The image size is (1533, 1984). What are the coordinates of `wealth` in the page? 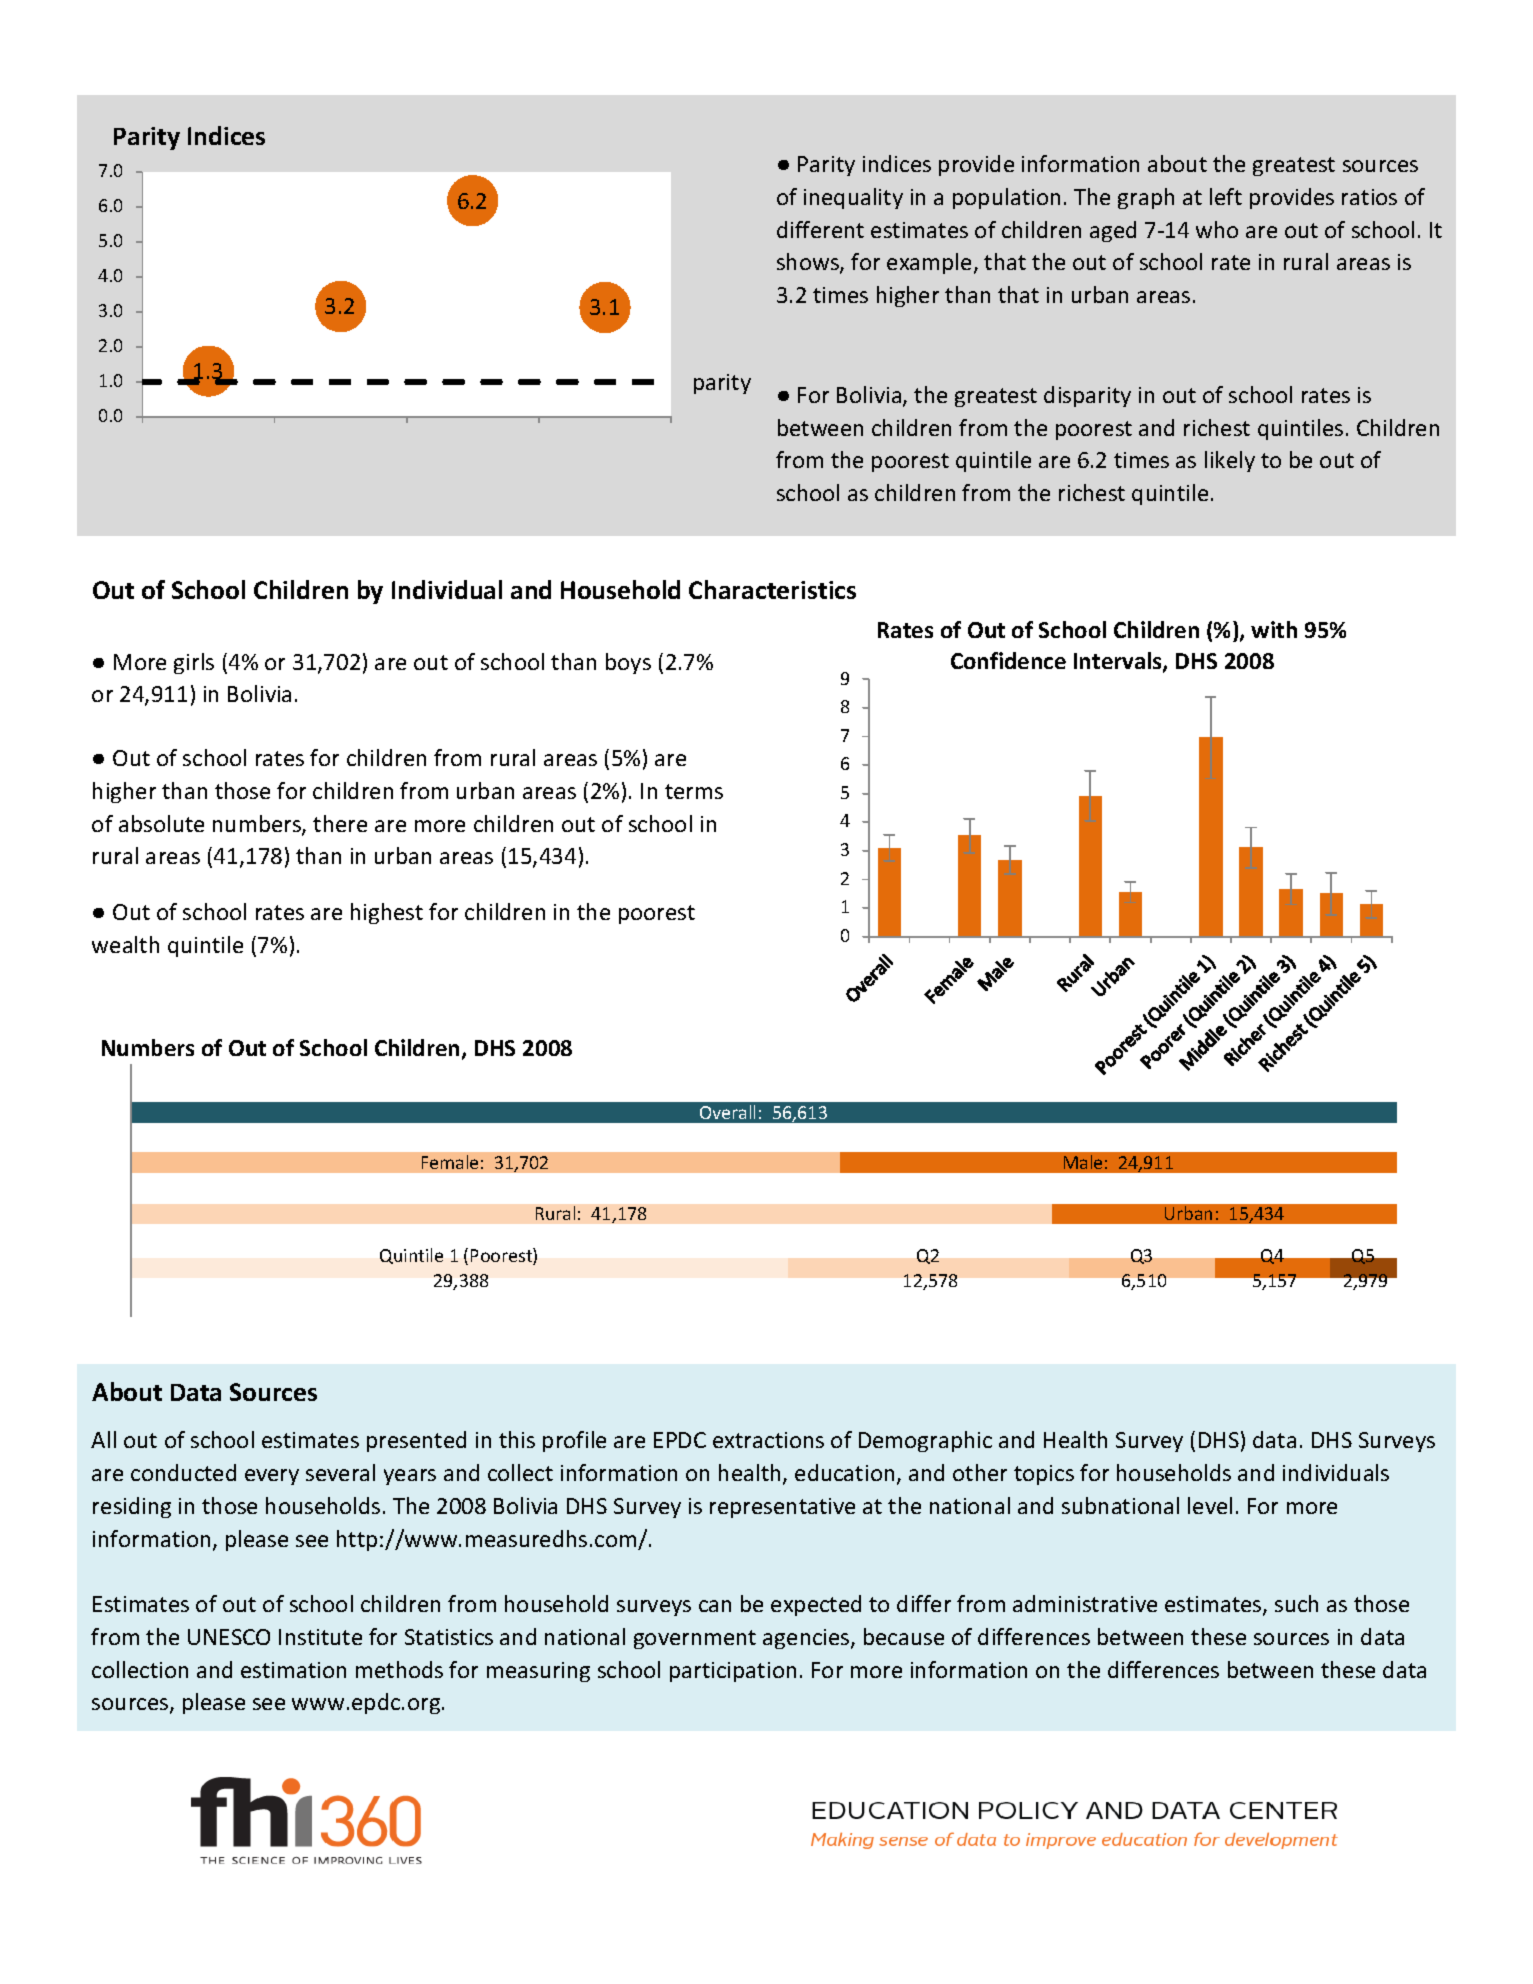 It's located at (125, 944).
